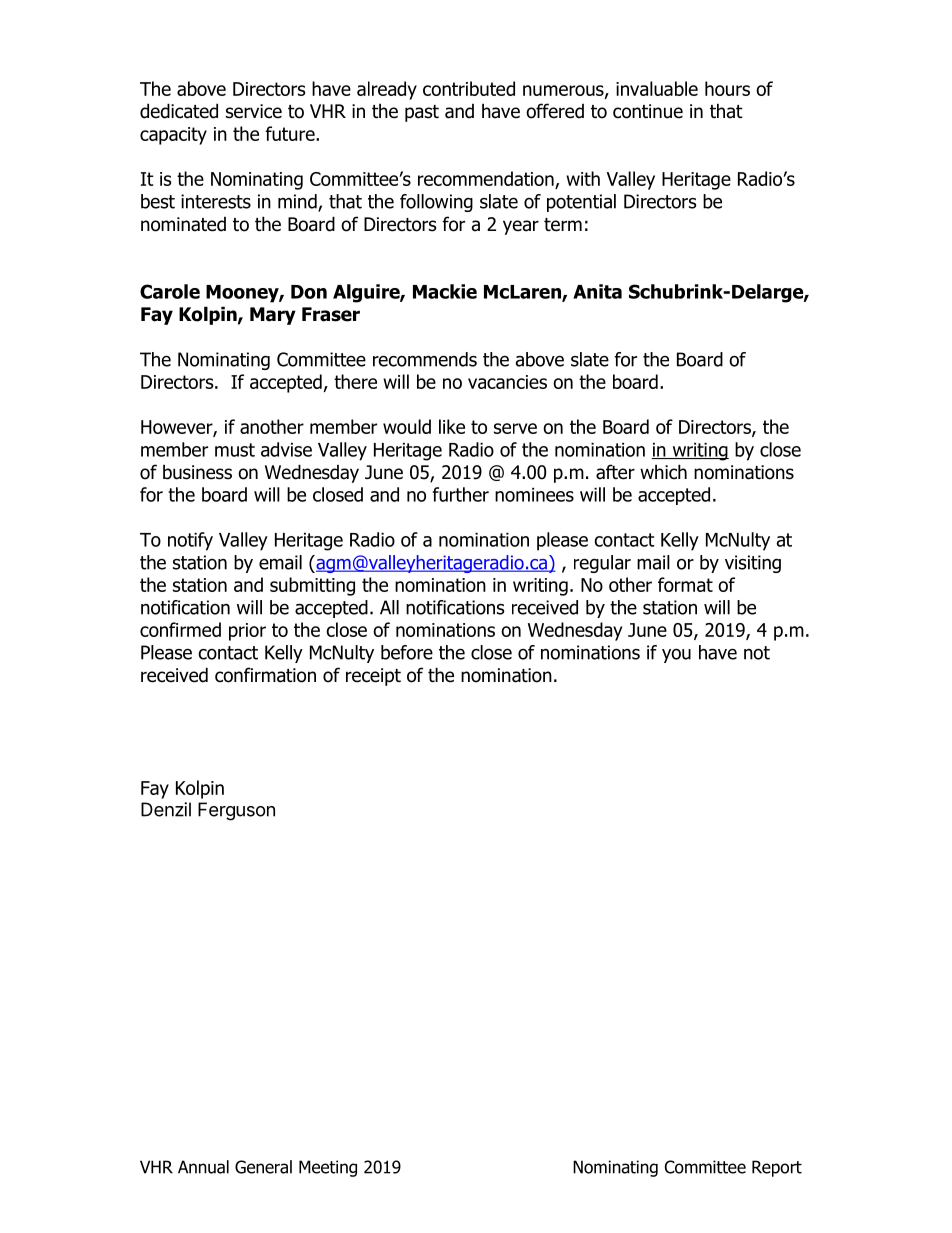 This screenshot has width=952, height=1233. I want to click on before, so click(407, 652).
